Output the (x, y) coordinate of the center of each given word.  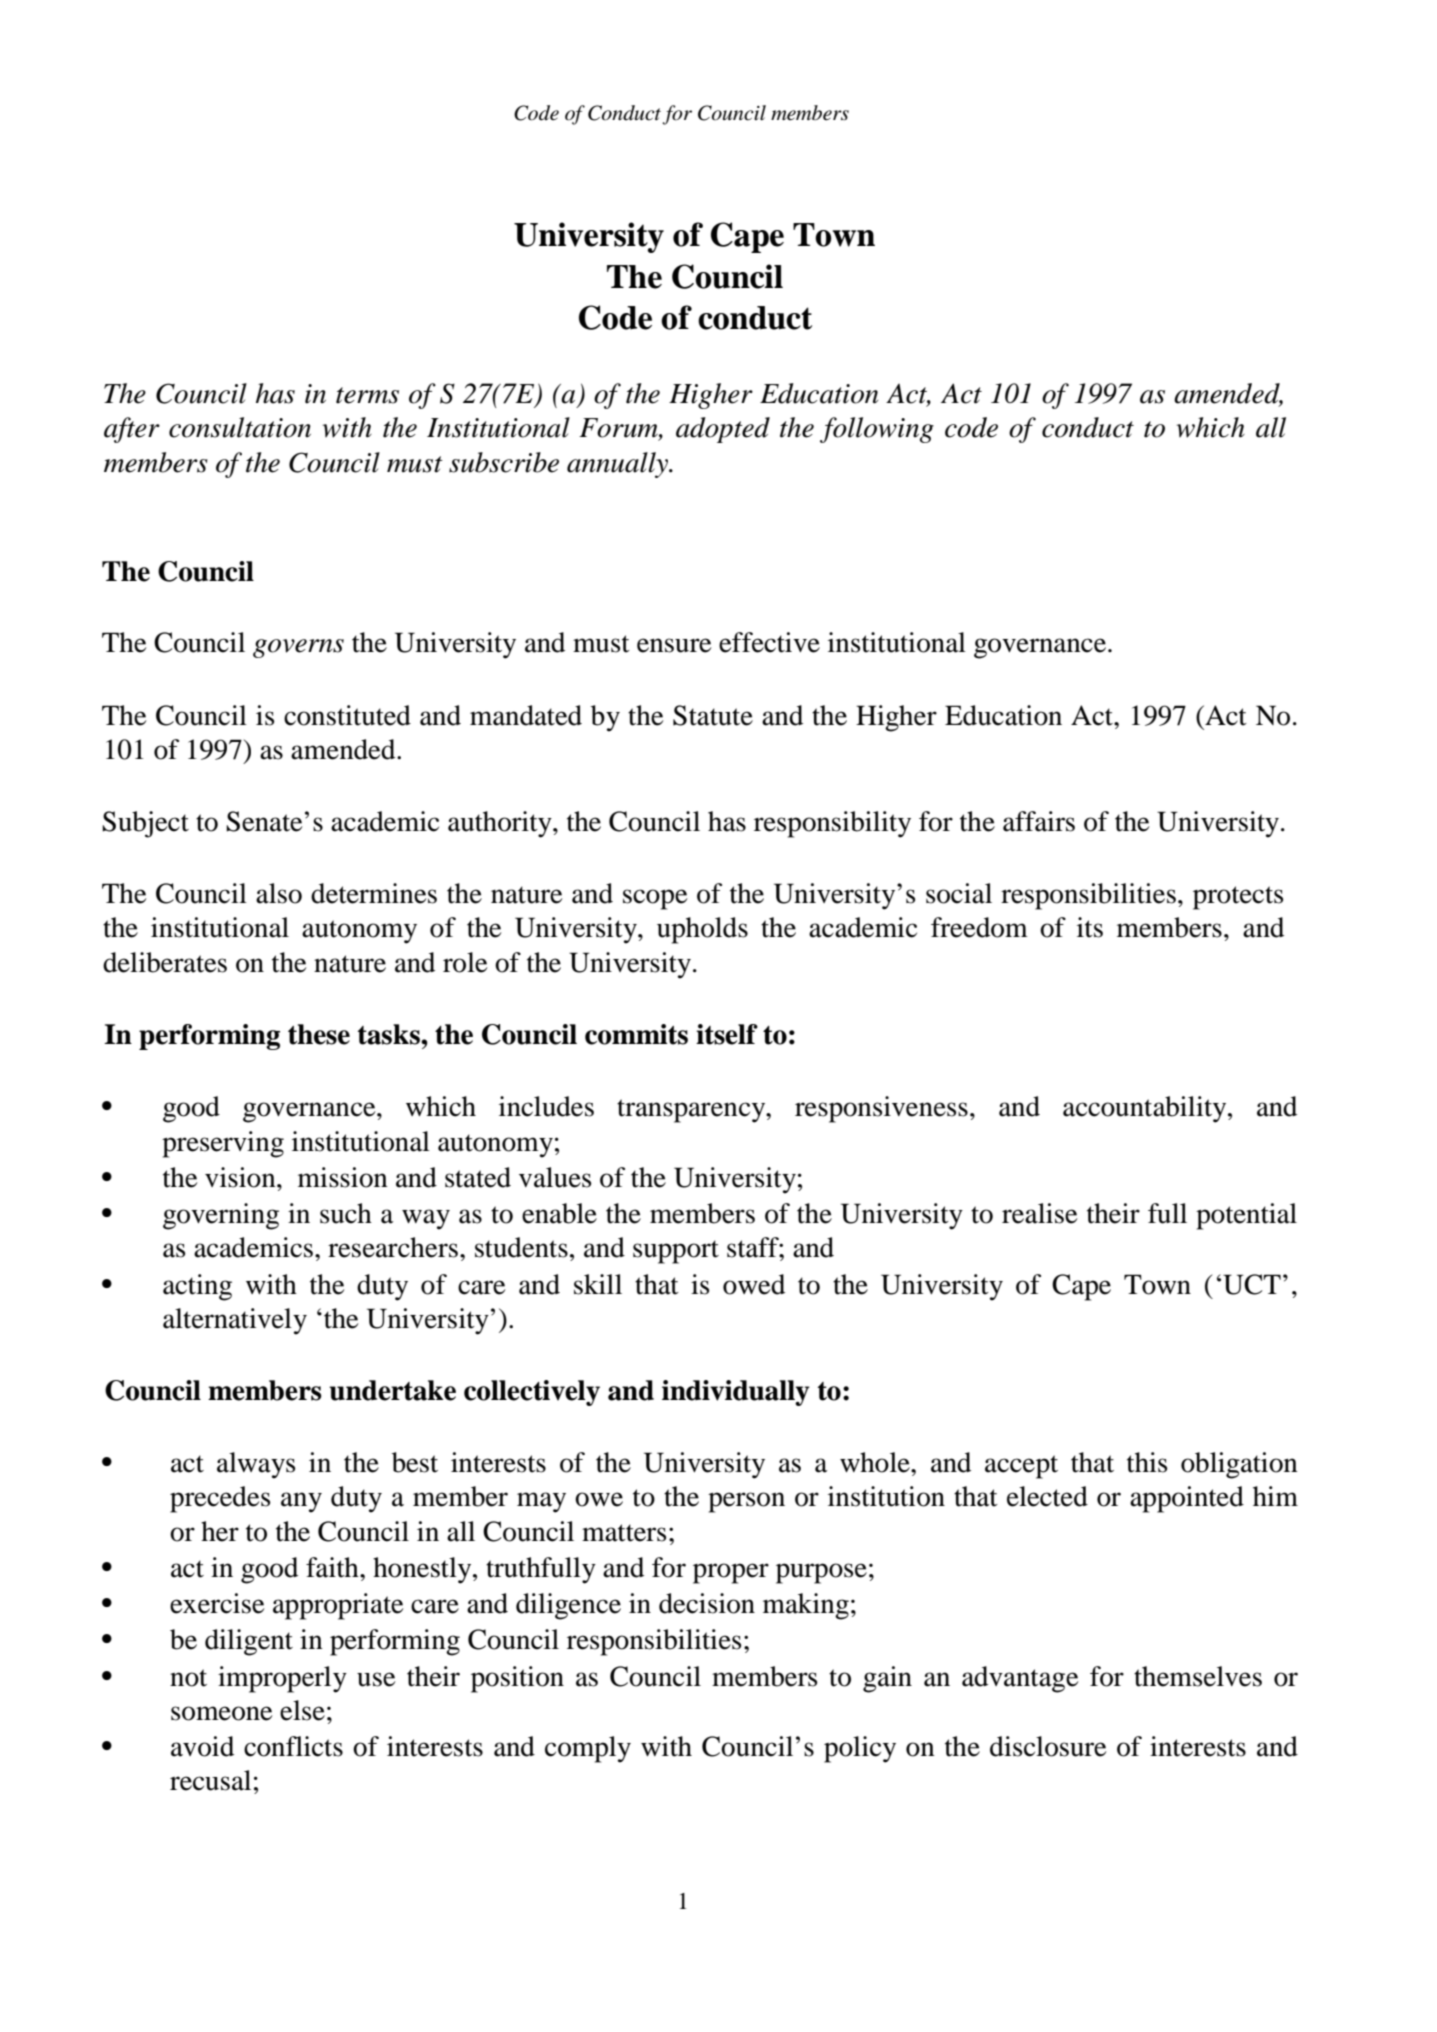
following (877, 430)
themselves (1198, 1676)
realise (1039, 1213)
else (302, 1710)
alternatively (235, 1321)
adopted (723, 430)
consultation (240, 427)
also (279, 893)
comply (588, 1749)
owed (754, 1284)
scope (655, 899)
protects (1238, 898)
